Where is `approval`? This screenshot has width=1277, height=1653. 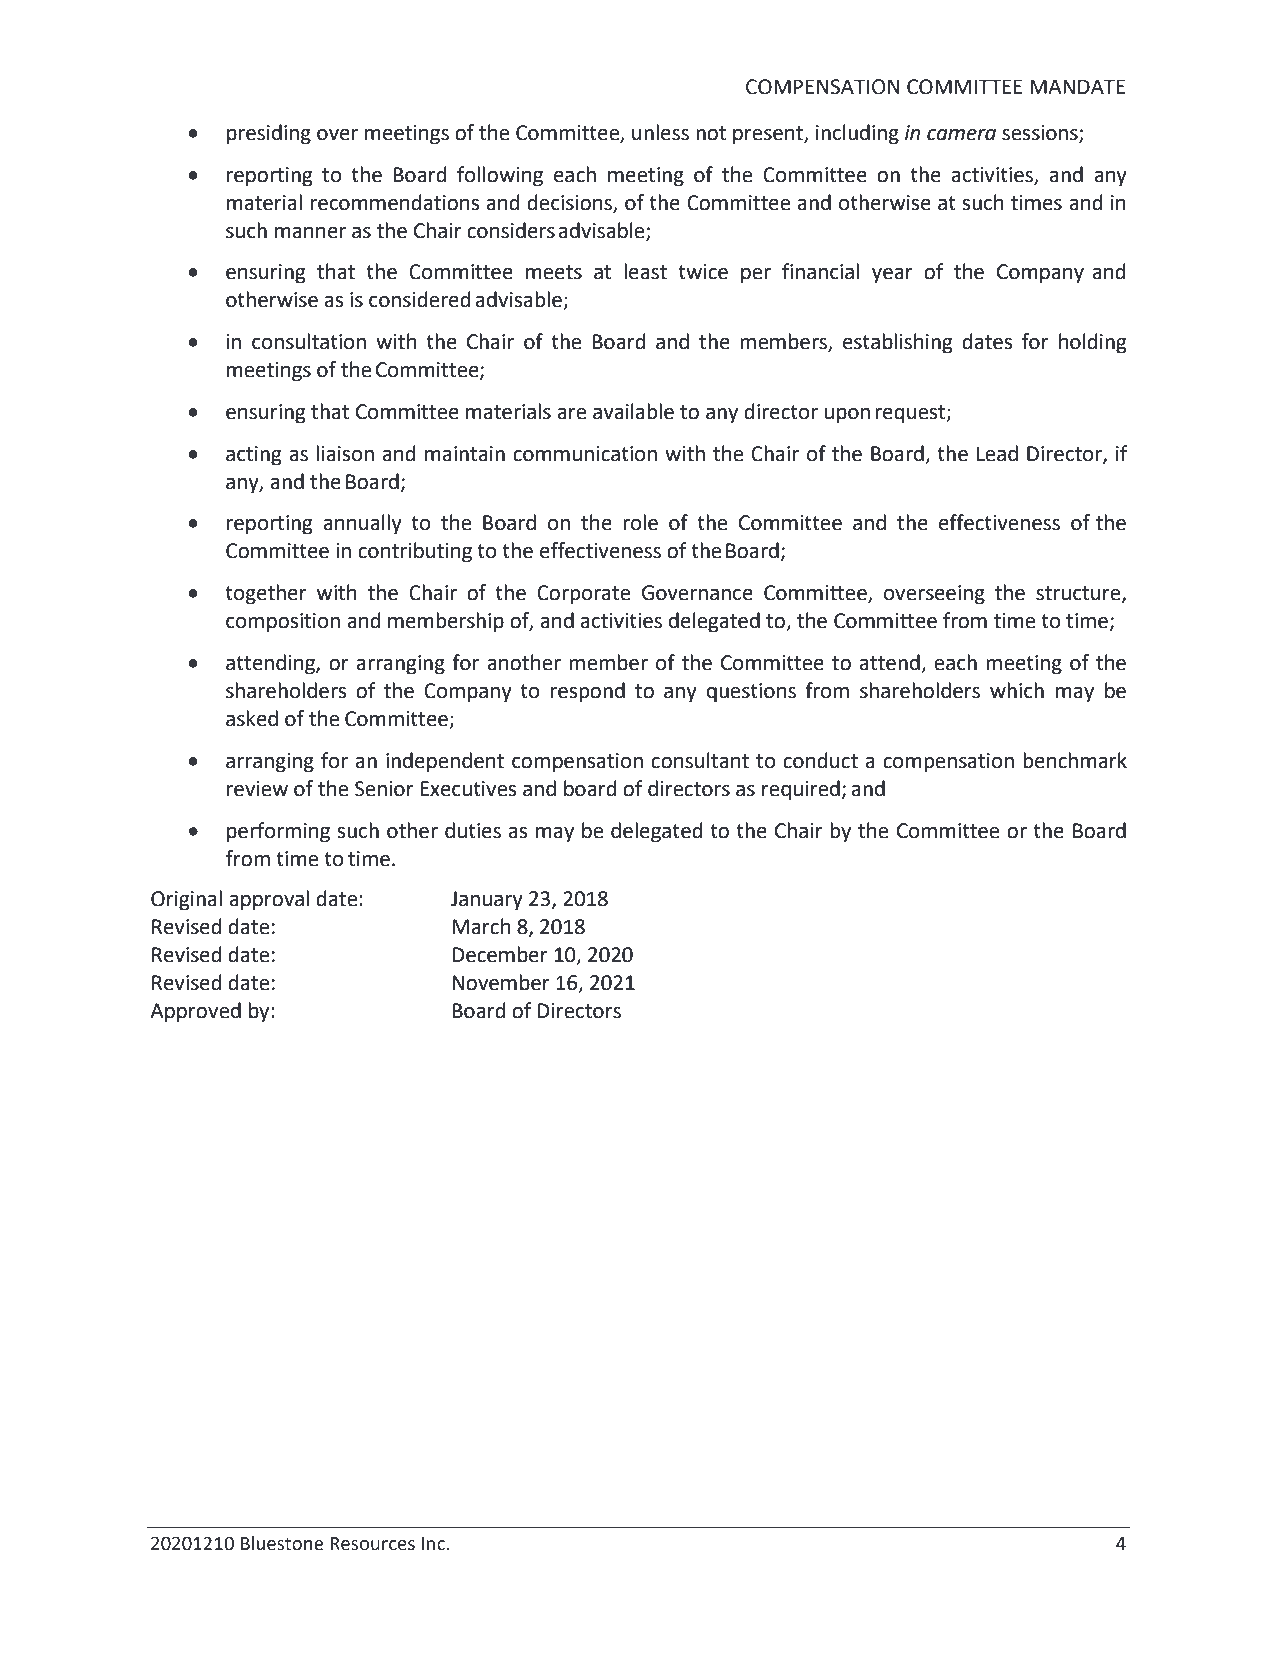
approval is located at coordinates (269, 900).
